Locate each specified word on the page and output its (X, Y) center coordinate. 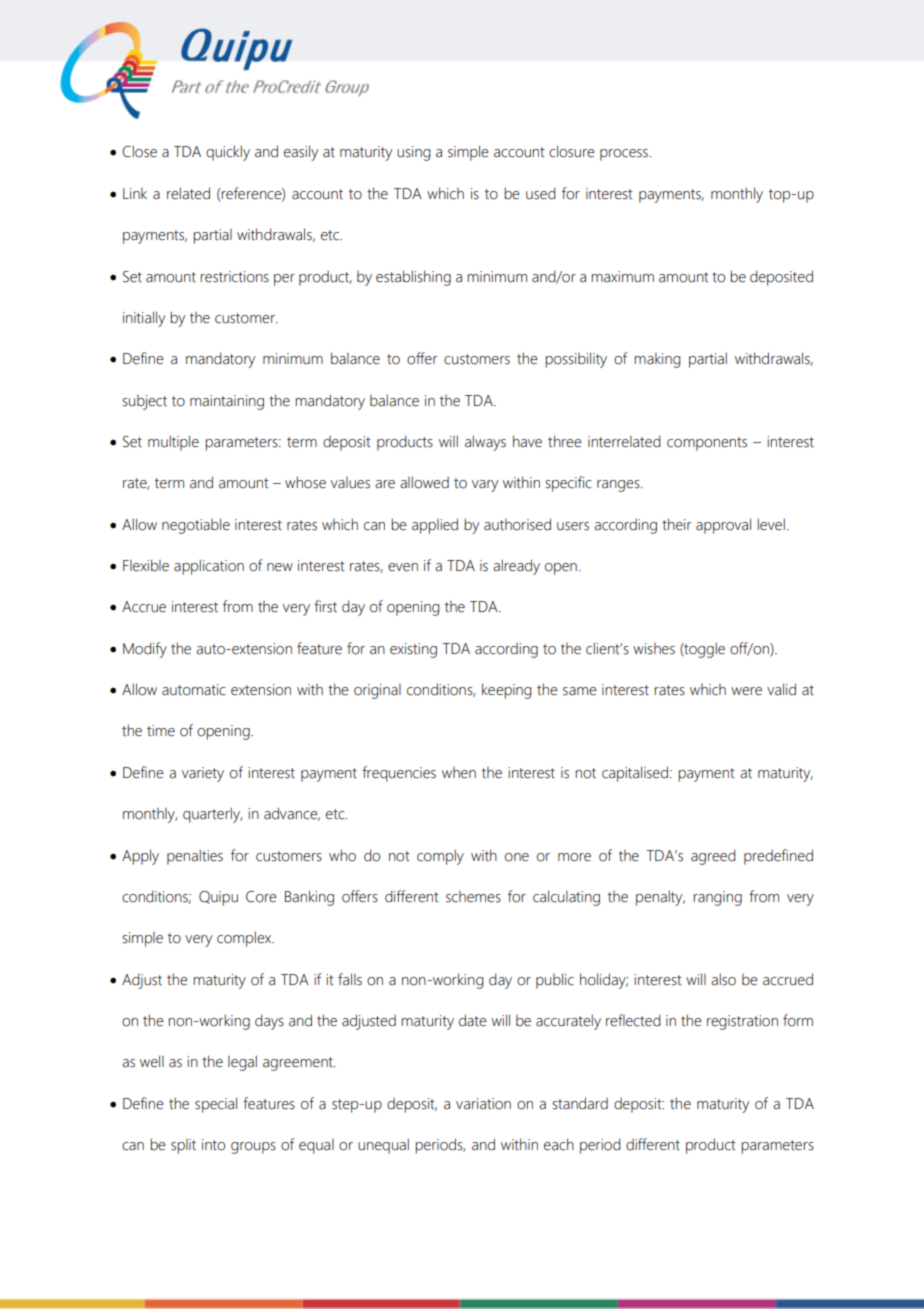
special (216, 1105)
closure (572, 151)
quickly (228, 153)
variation (483, 1104)
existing (413, 650)
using (414, 153)
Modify (145, 650)
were (746, 691)
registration (742, 1022)
